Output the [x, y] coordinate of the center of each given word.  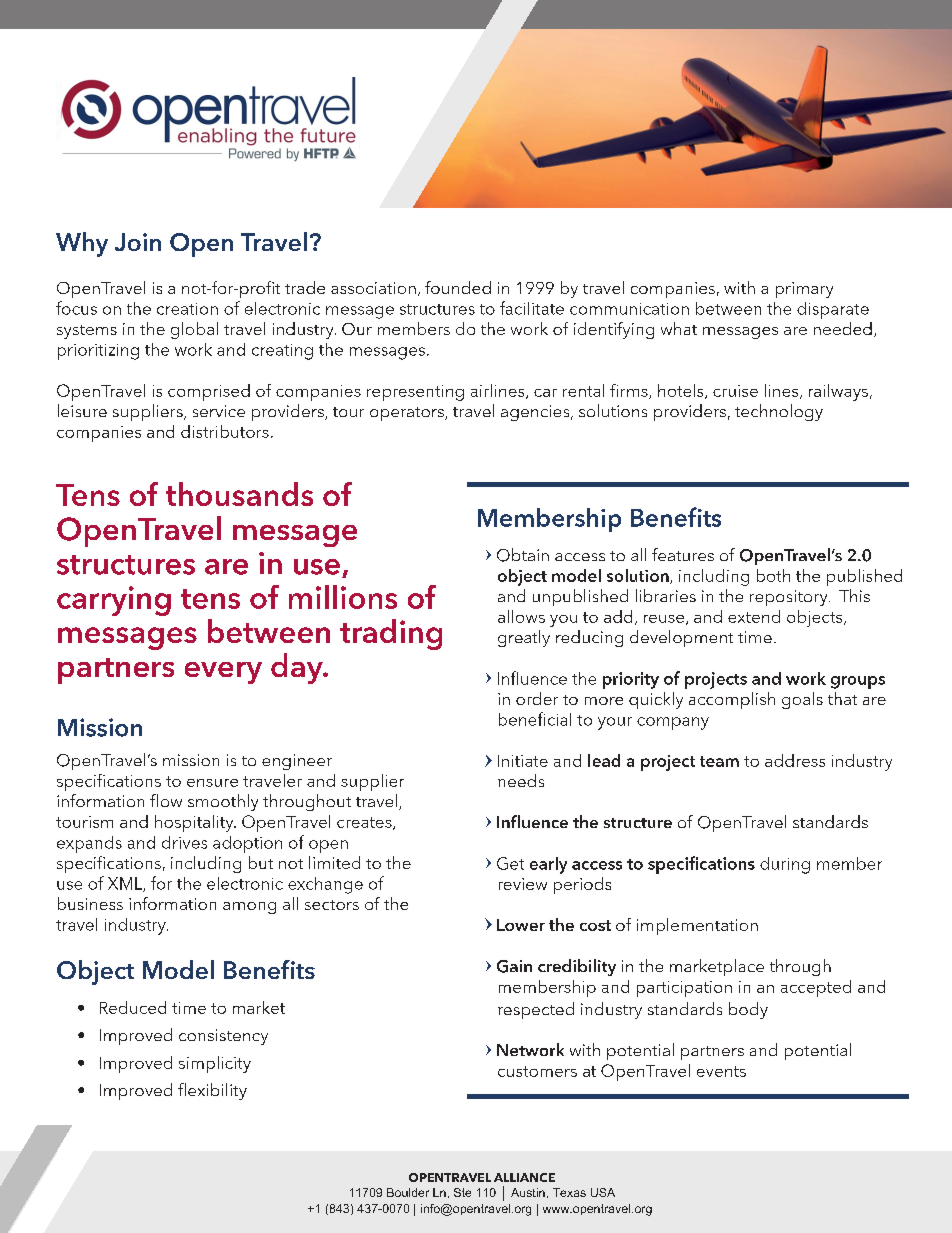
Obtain [523, 555]
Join [138, 242]
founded [458, 287]
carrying [114, 601]
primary [804, 290]
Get [510, 863]
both [773, 575]
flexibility [212, 1091]
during [785, 865]
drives [184, 842]
